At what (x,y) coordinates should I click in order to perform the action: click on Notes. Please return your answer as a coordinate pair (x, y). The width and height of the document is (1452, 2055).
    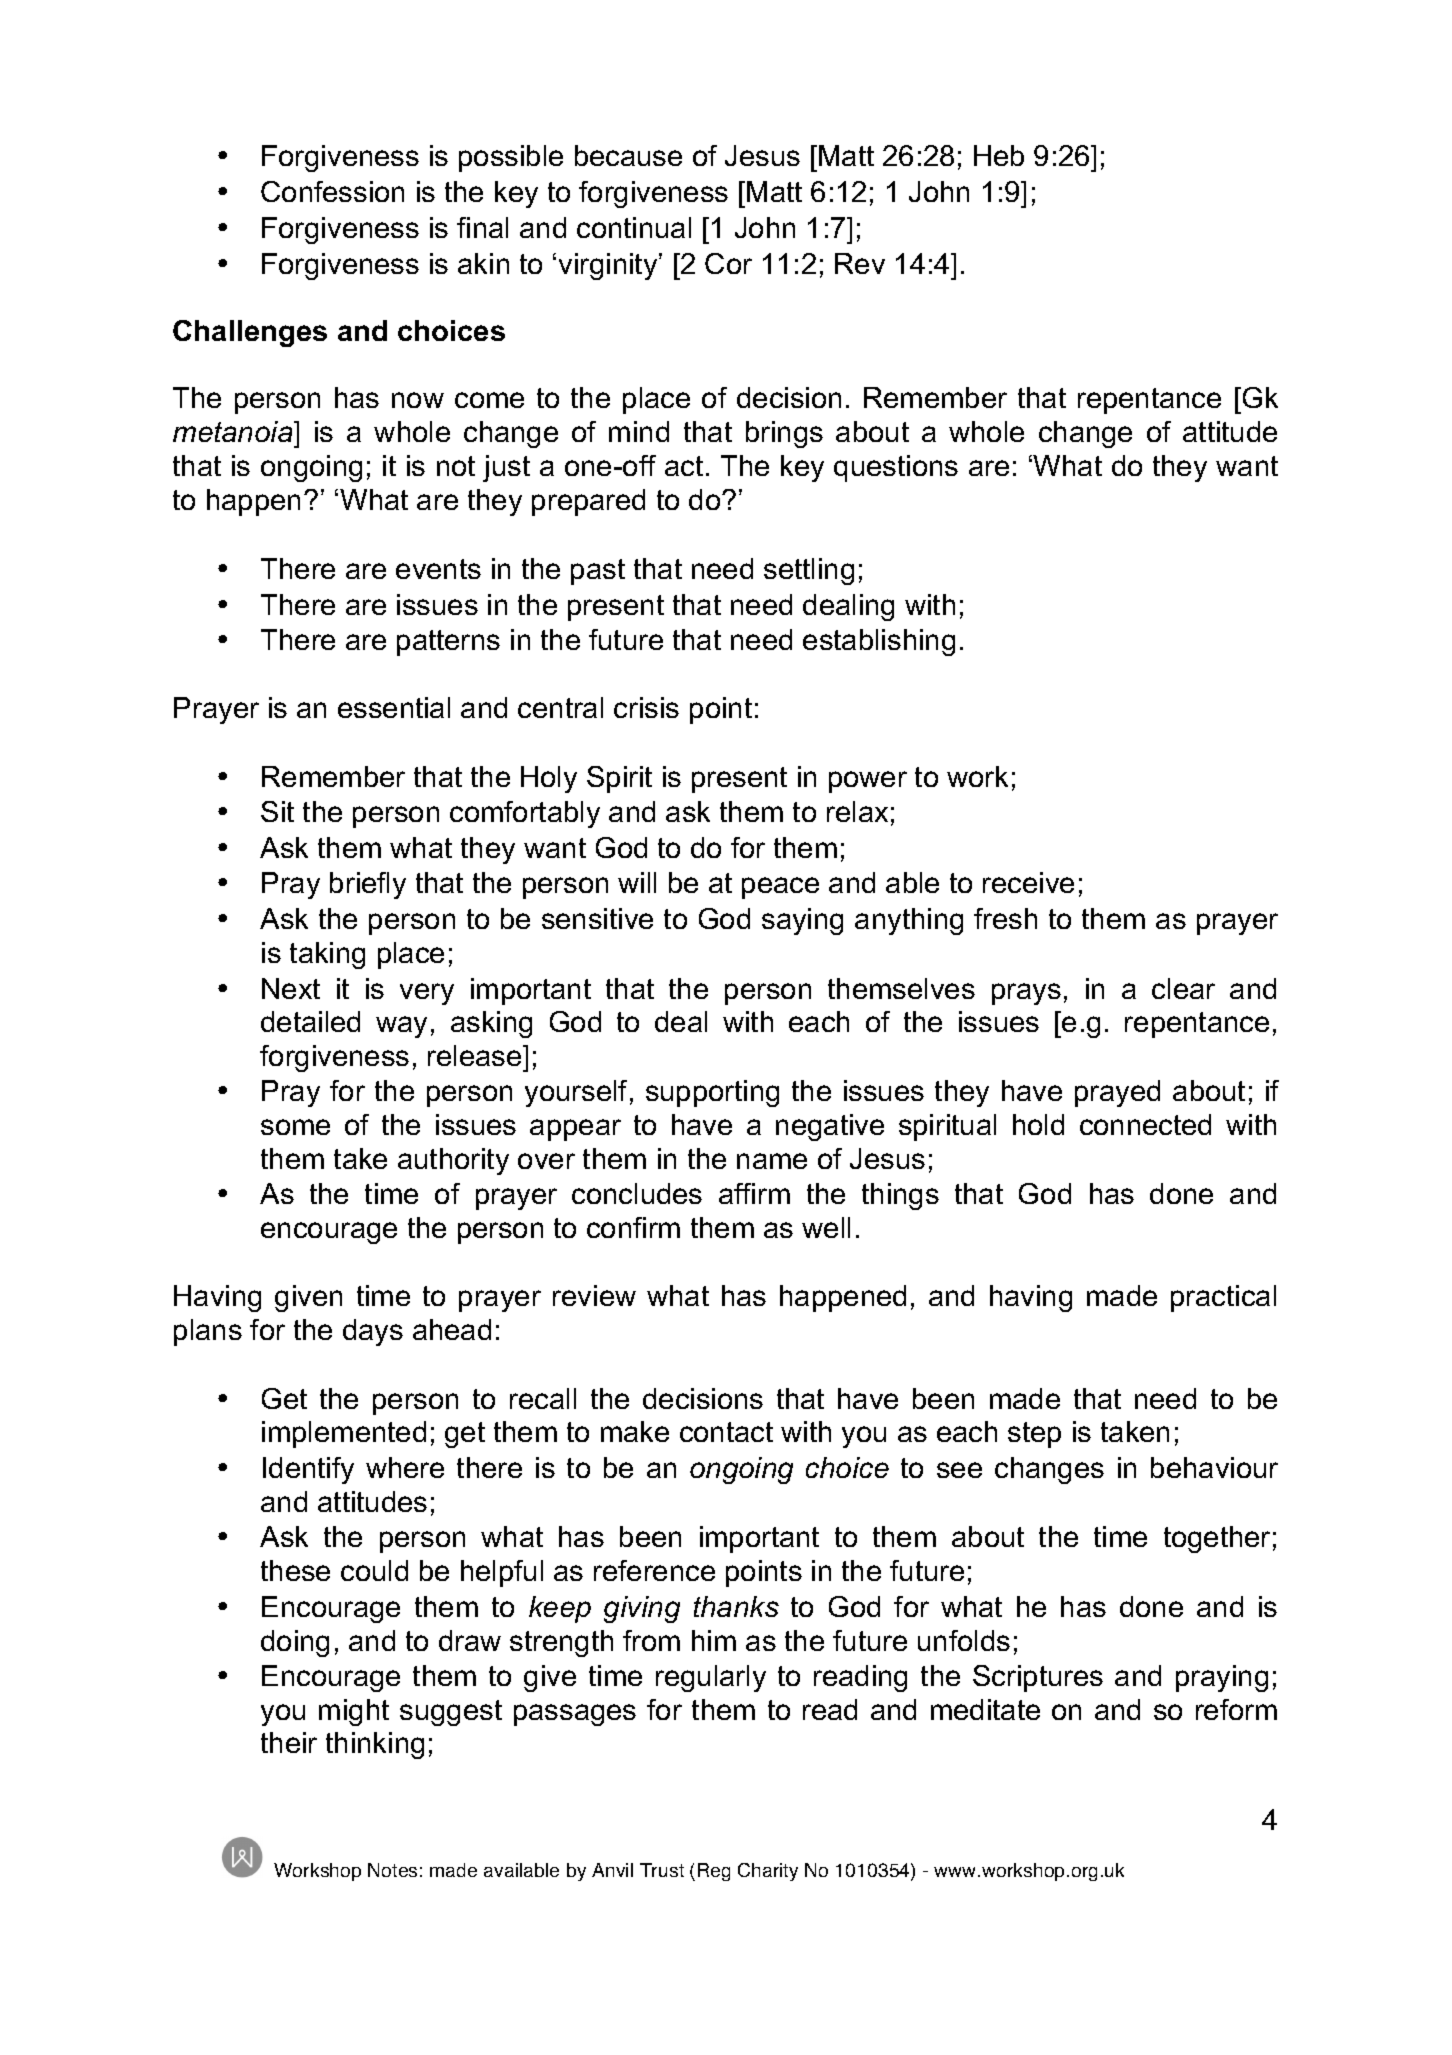
    Looking at the image, I should click on (392, 1870).
